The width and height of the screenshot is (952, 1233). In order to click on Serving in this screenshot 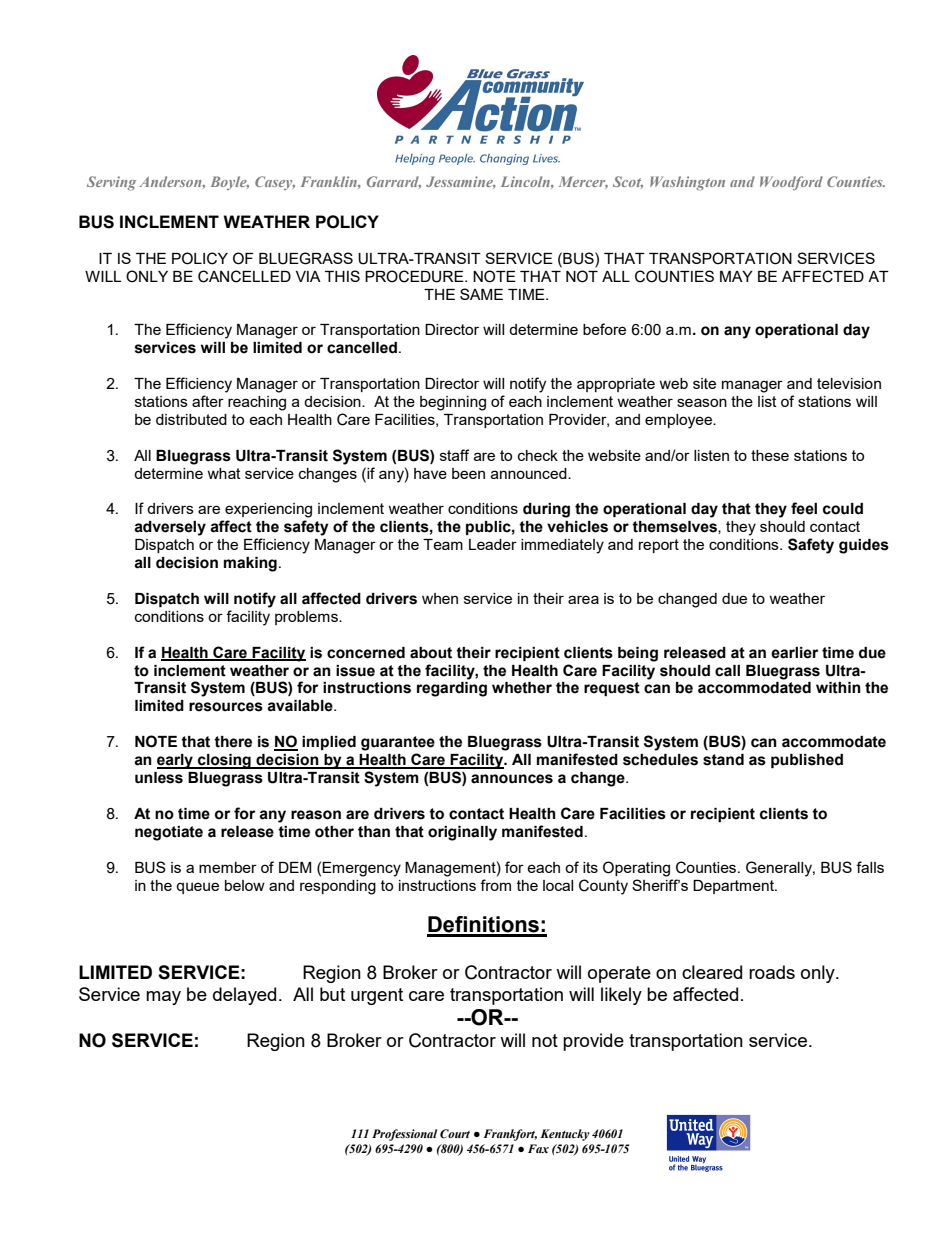, I will do `click(111, 183)`.
